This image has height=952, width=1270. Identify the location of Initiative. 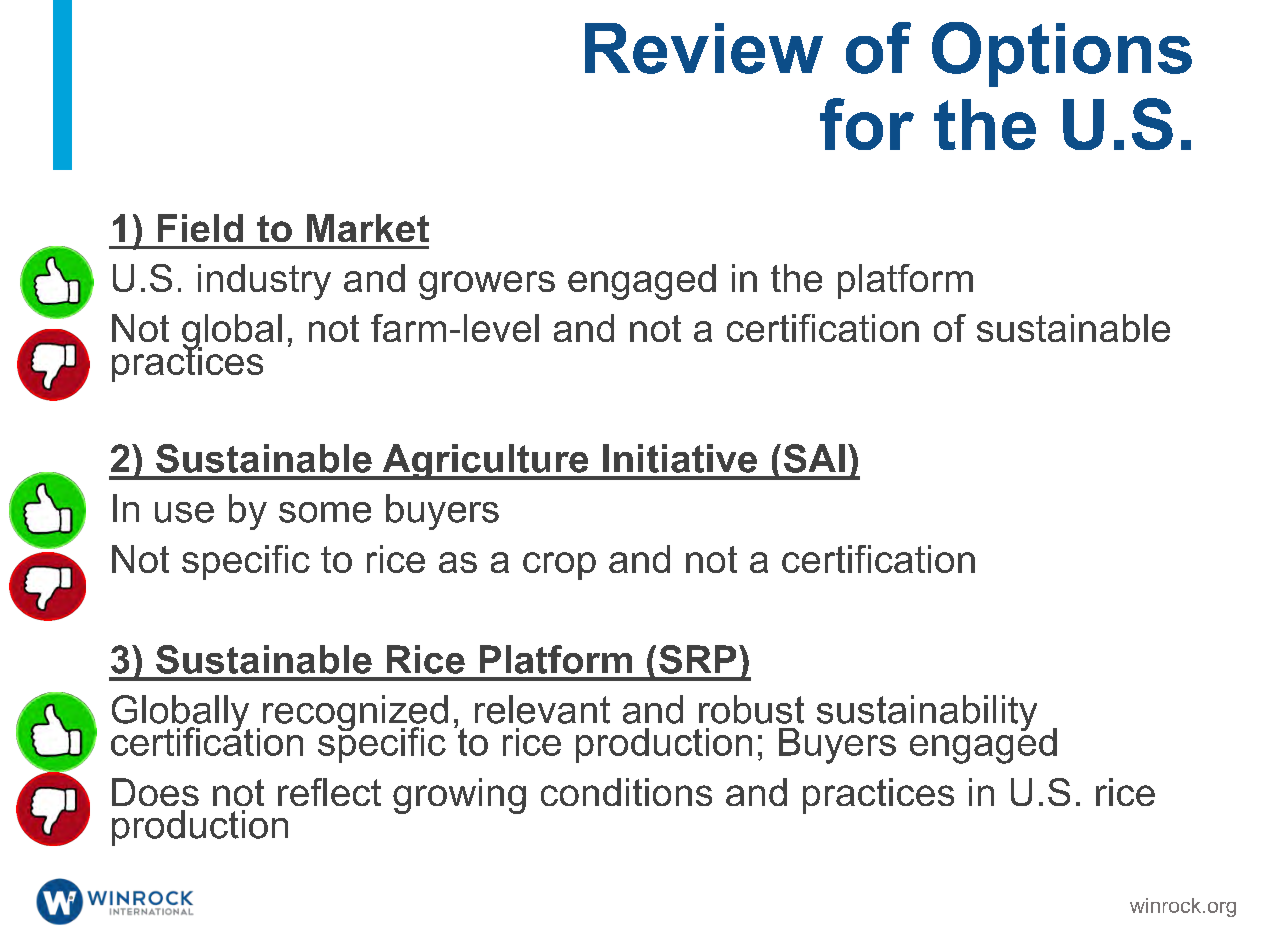
(680, 458).
